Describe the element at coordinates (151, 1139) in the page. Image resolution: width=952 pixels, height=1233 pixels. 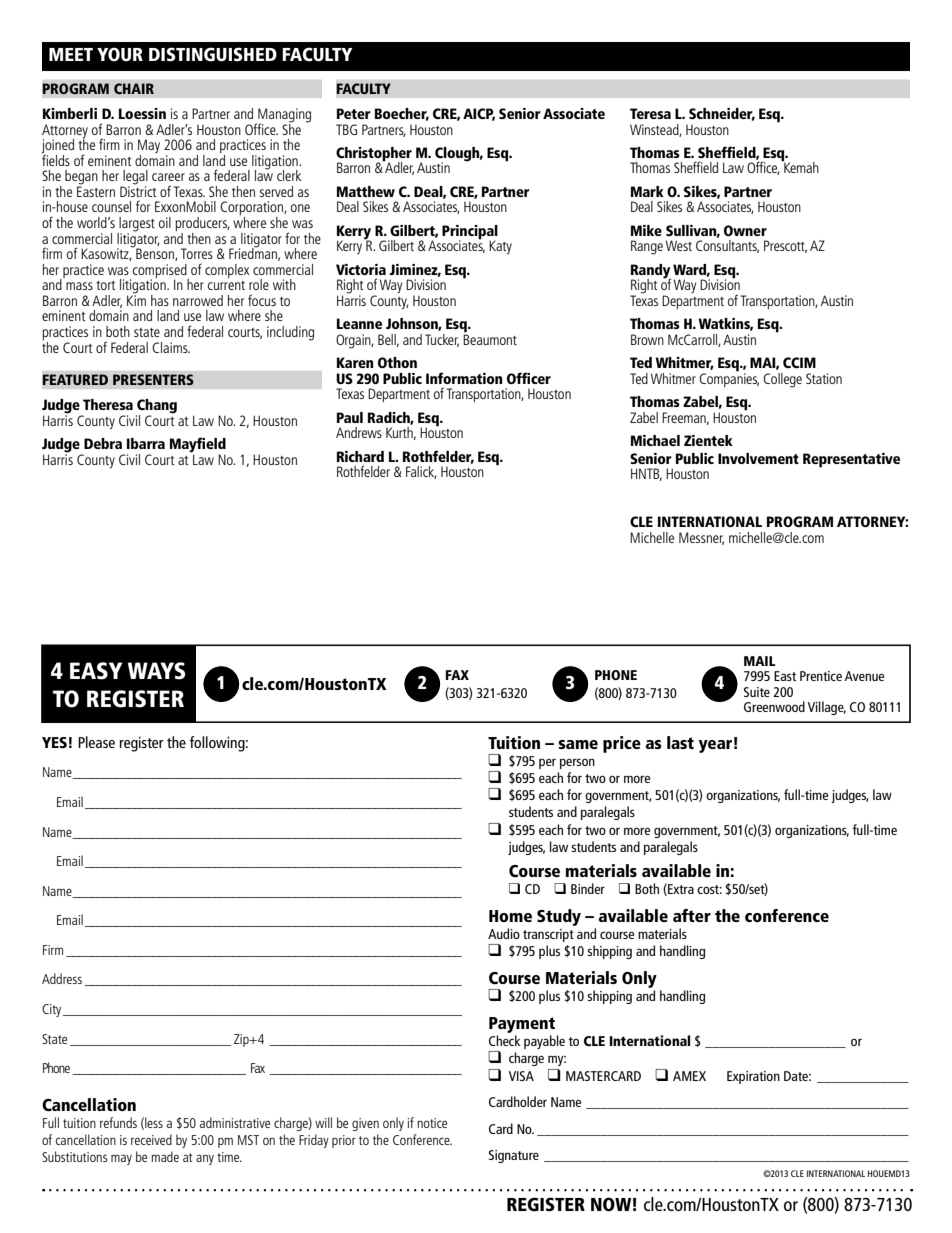
I see `received` at that location.
